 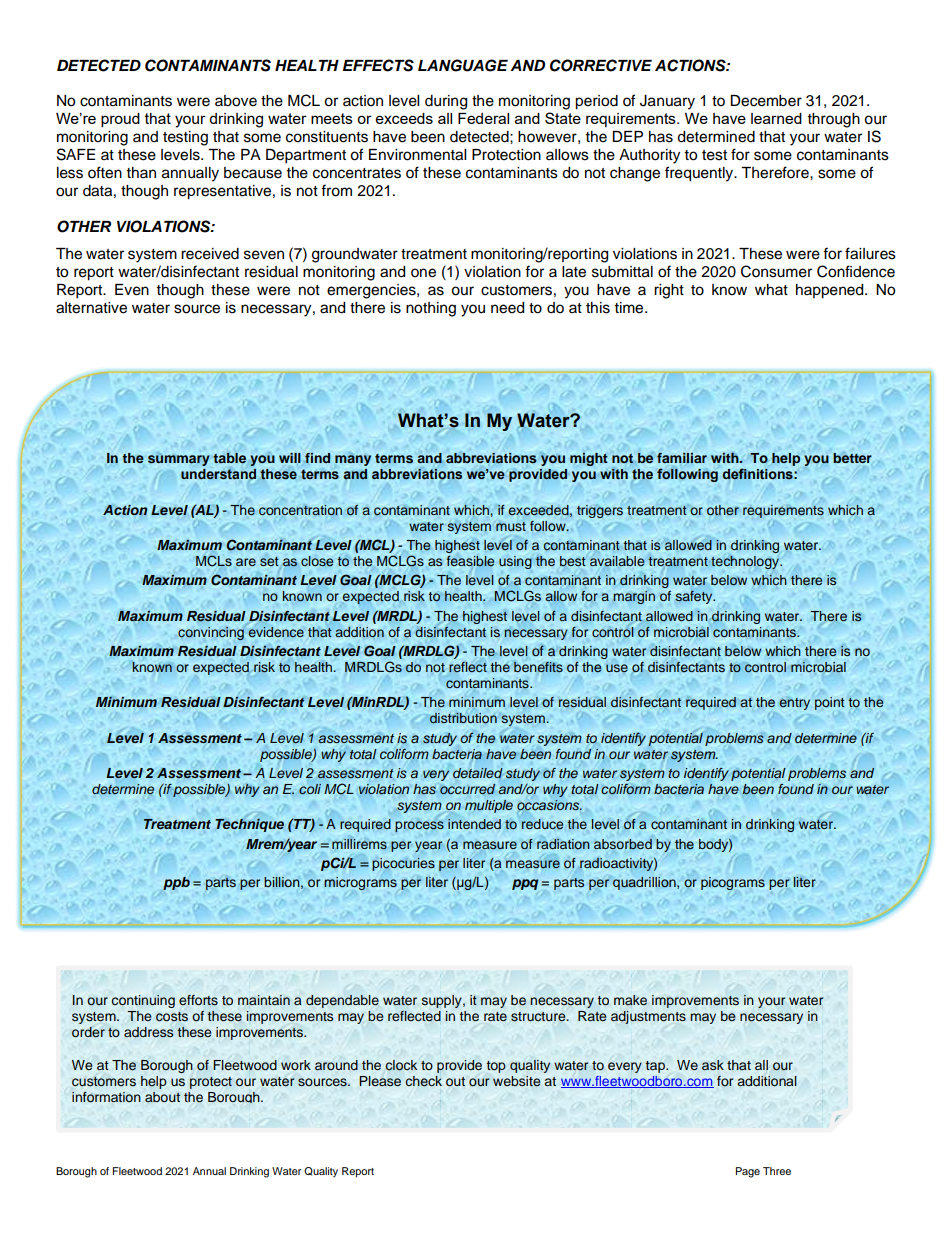 I want to click on website, so click(x=516, y=1081).
